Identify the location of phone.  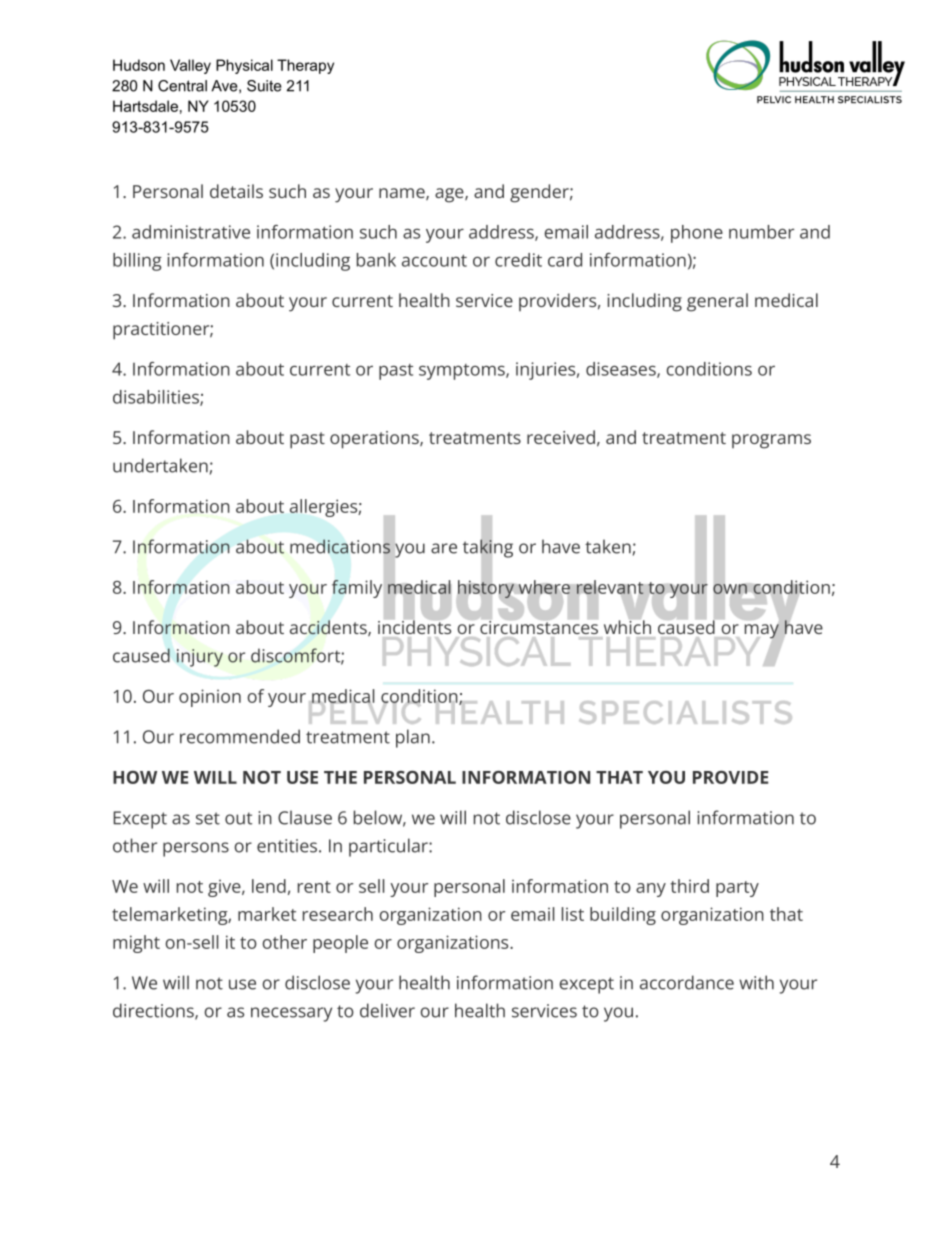
(697, 234).
